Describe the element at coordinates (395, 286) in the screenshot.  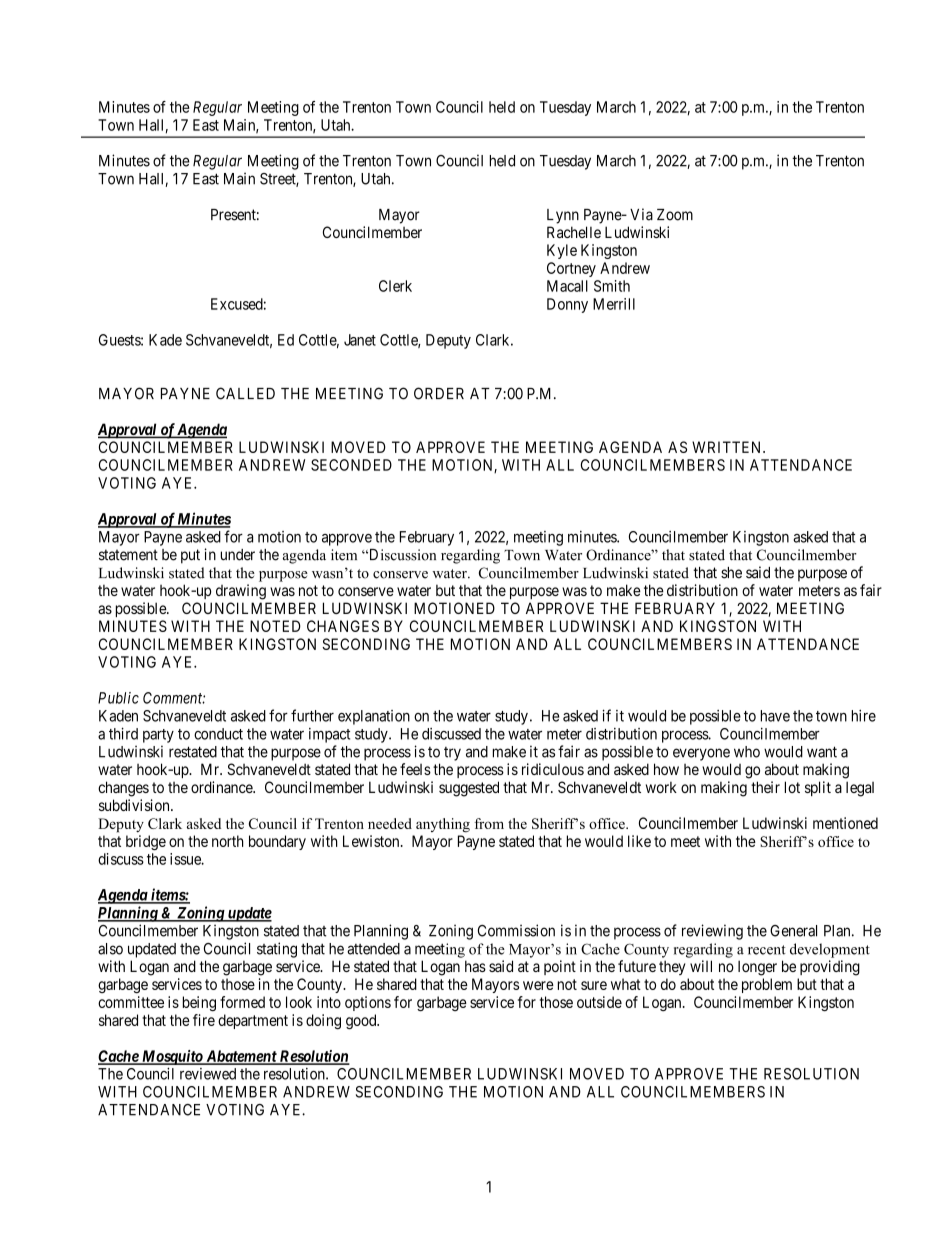
I see `Clerk` at that location.
